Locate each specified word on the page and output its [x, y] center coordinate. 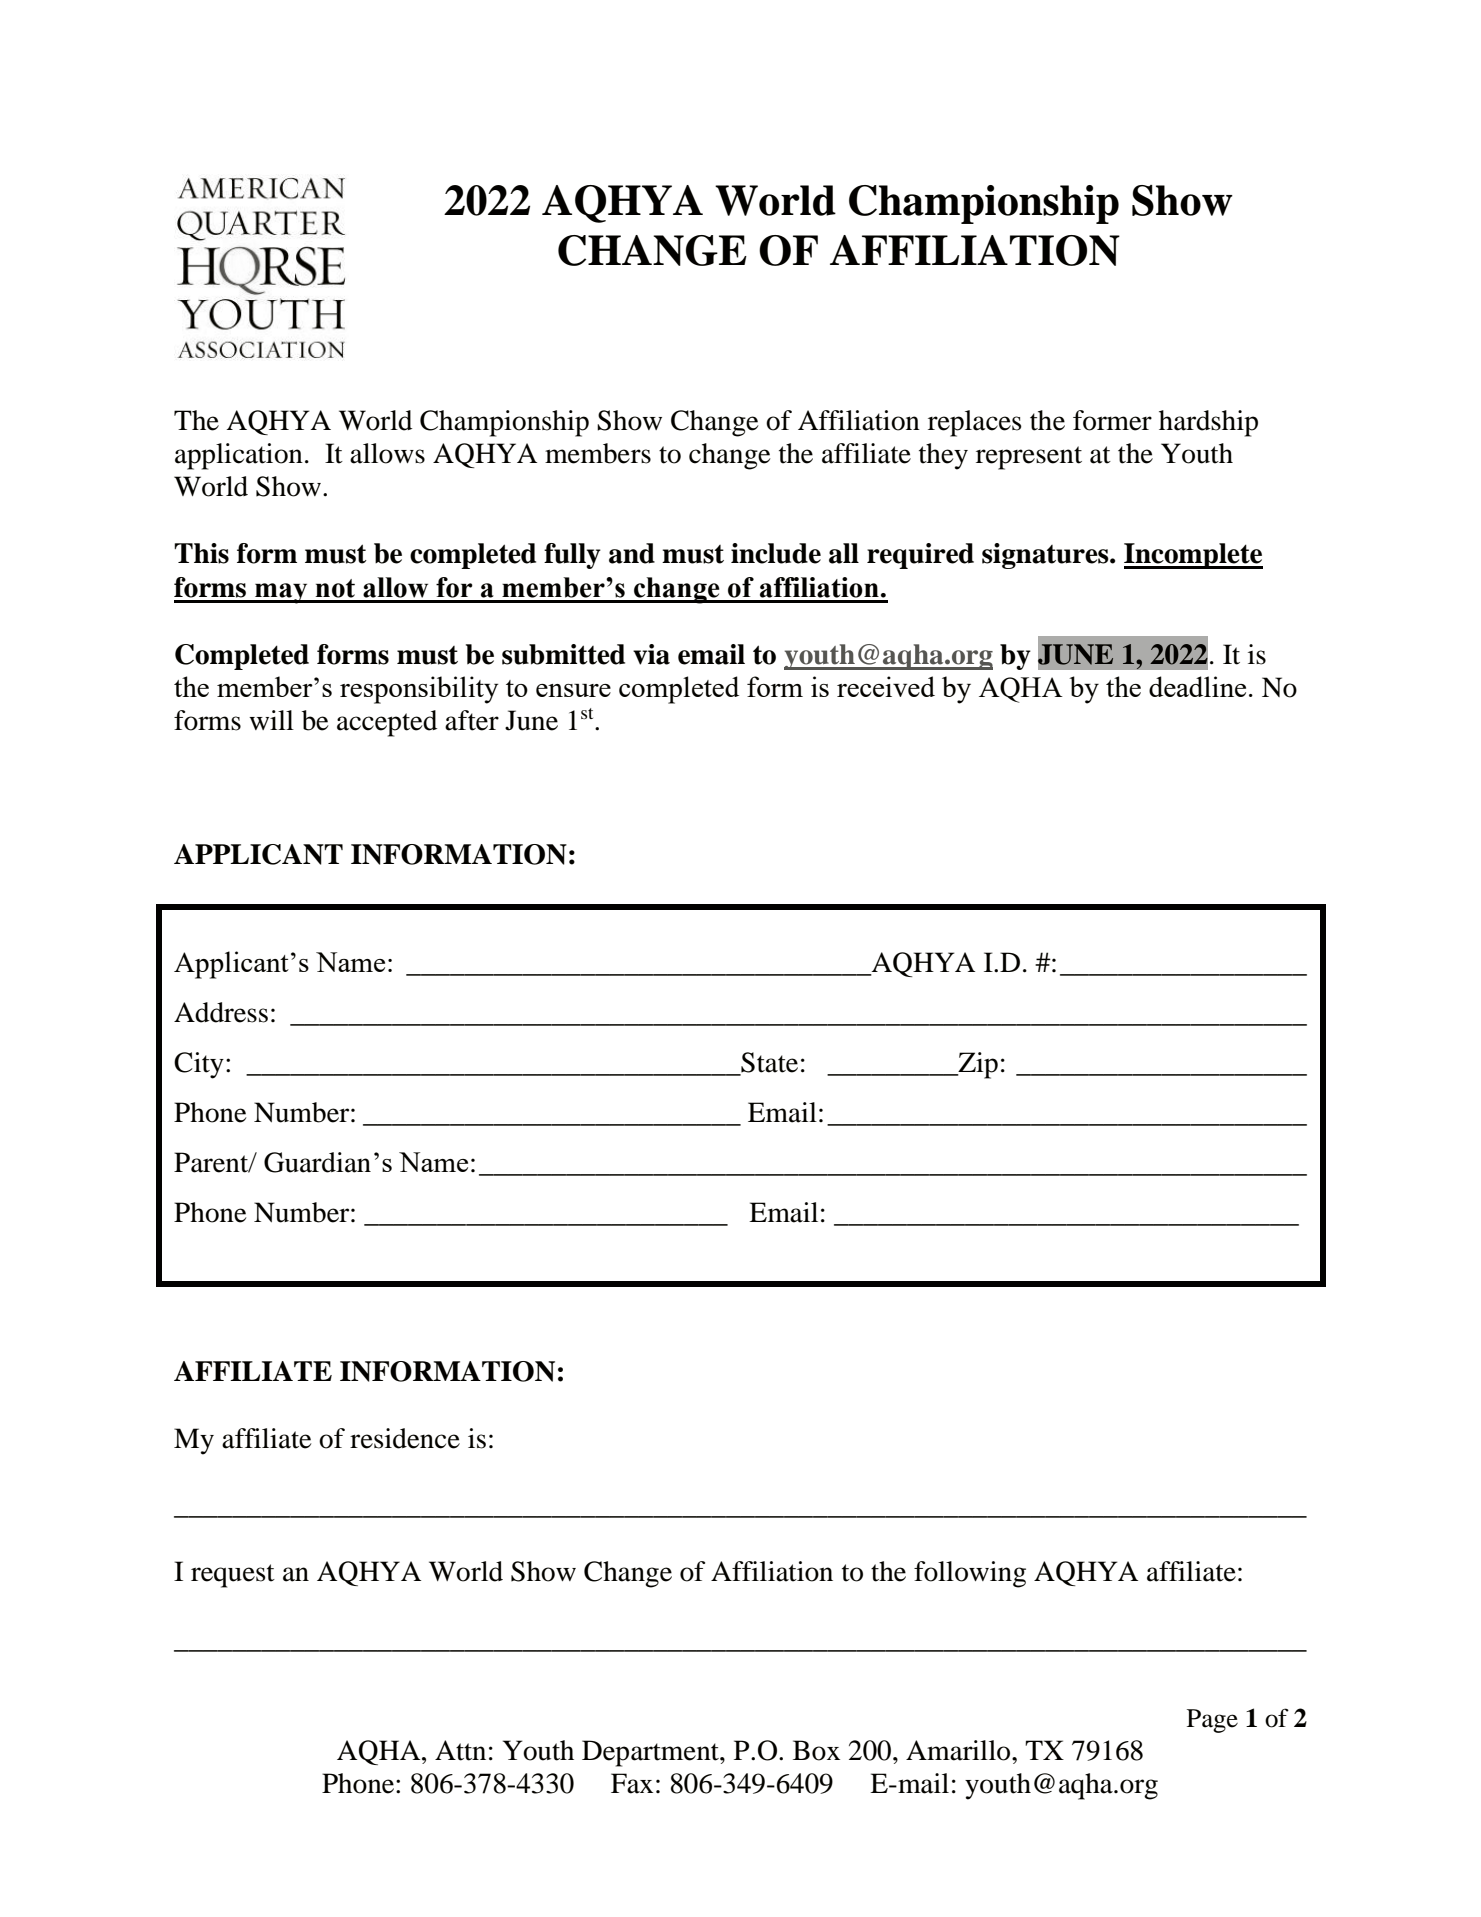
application [239, 456]
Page [1212, 1721]
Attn [460, 1750]
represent [1029, 458]
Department [651, 1753]
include [776, 553]
